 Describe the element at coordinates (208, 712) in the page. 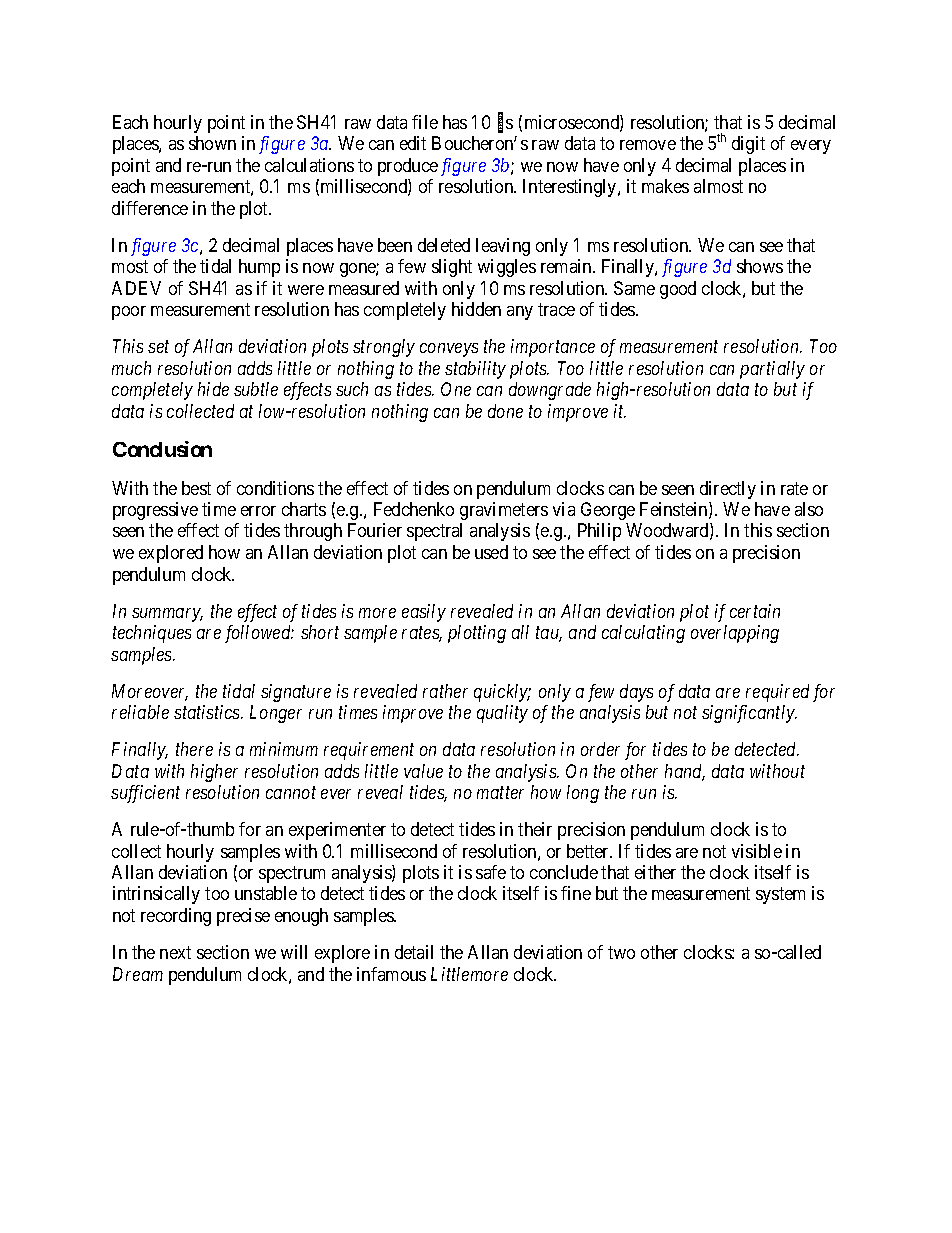

I see `statistics` at that location.
